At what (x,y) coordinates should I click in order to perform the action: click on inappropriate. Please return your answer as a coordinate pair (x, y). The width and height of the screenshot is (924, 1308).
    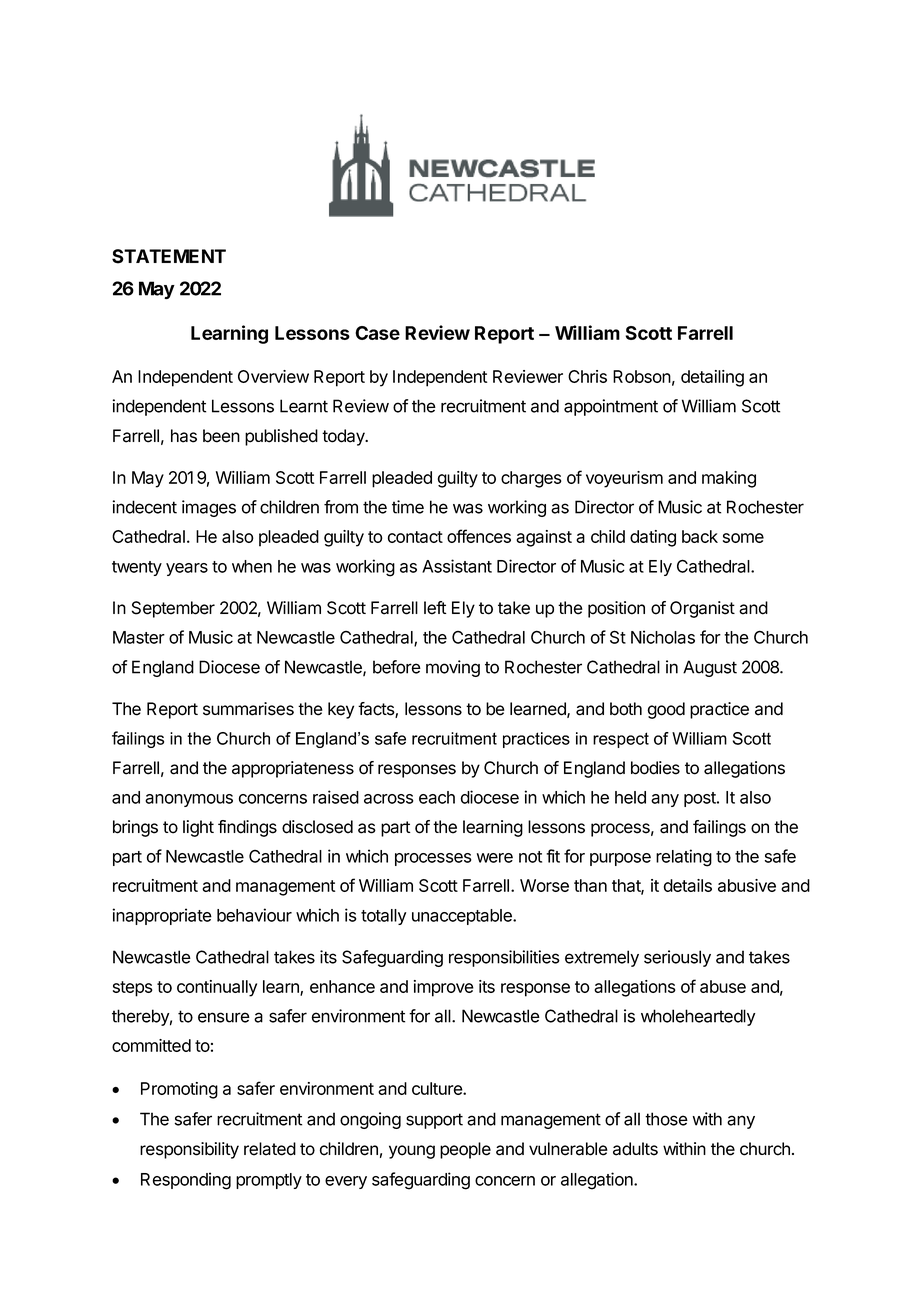
    Looking at the image, I should click on (162, 916).
